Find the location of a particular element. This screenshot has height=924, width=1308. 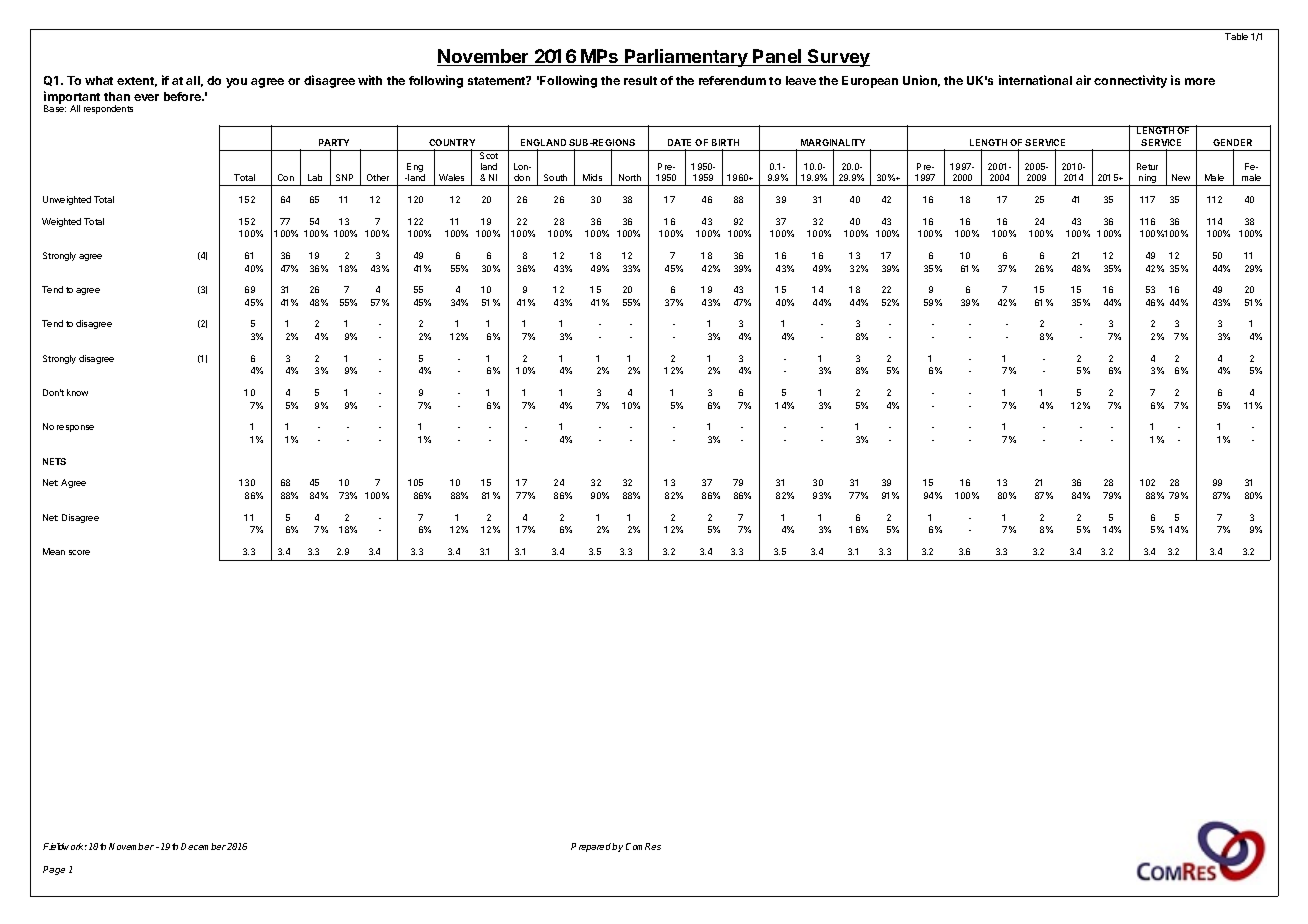

Fieldwork is located at coordinates (65, 846).
